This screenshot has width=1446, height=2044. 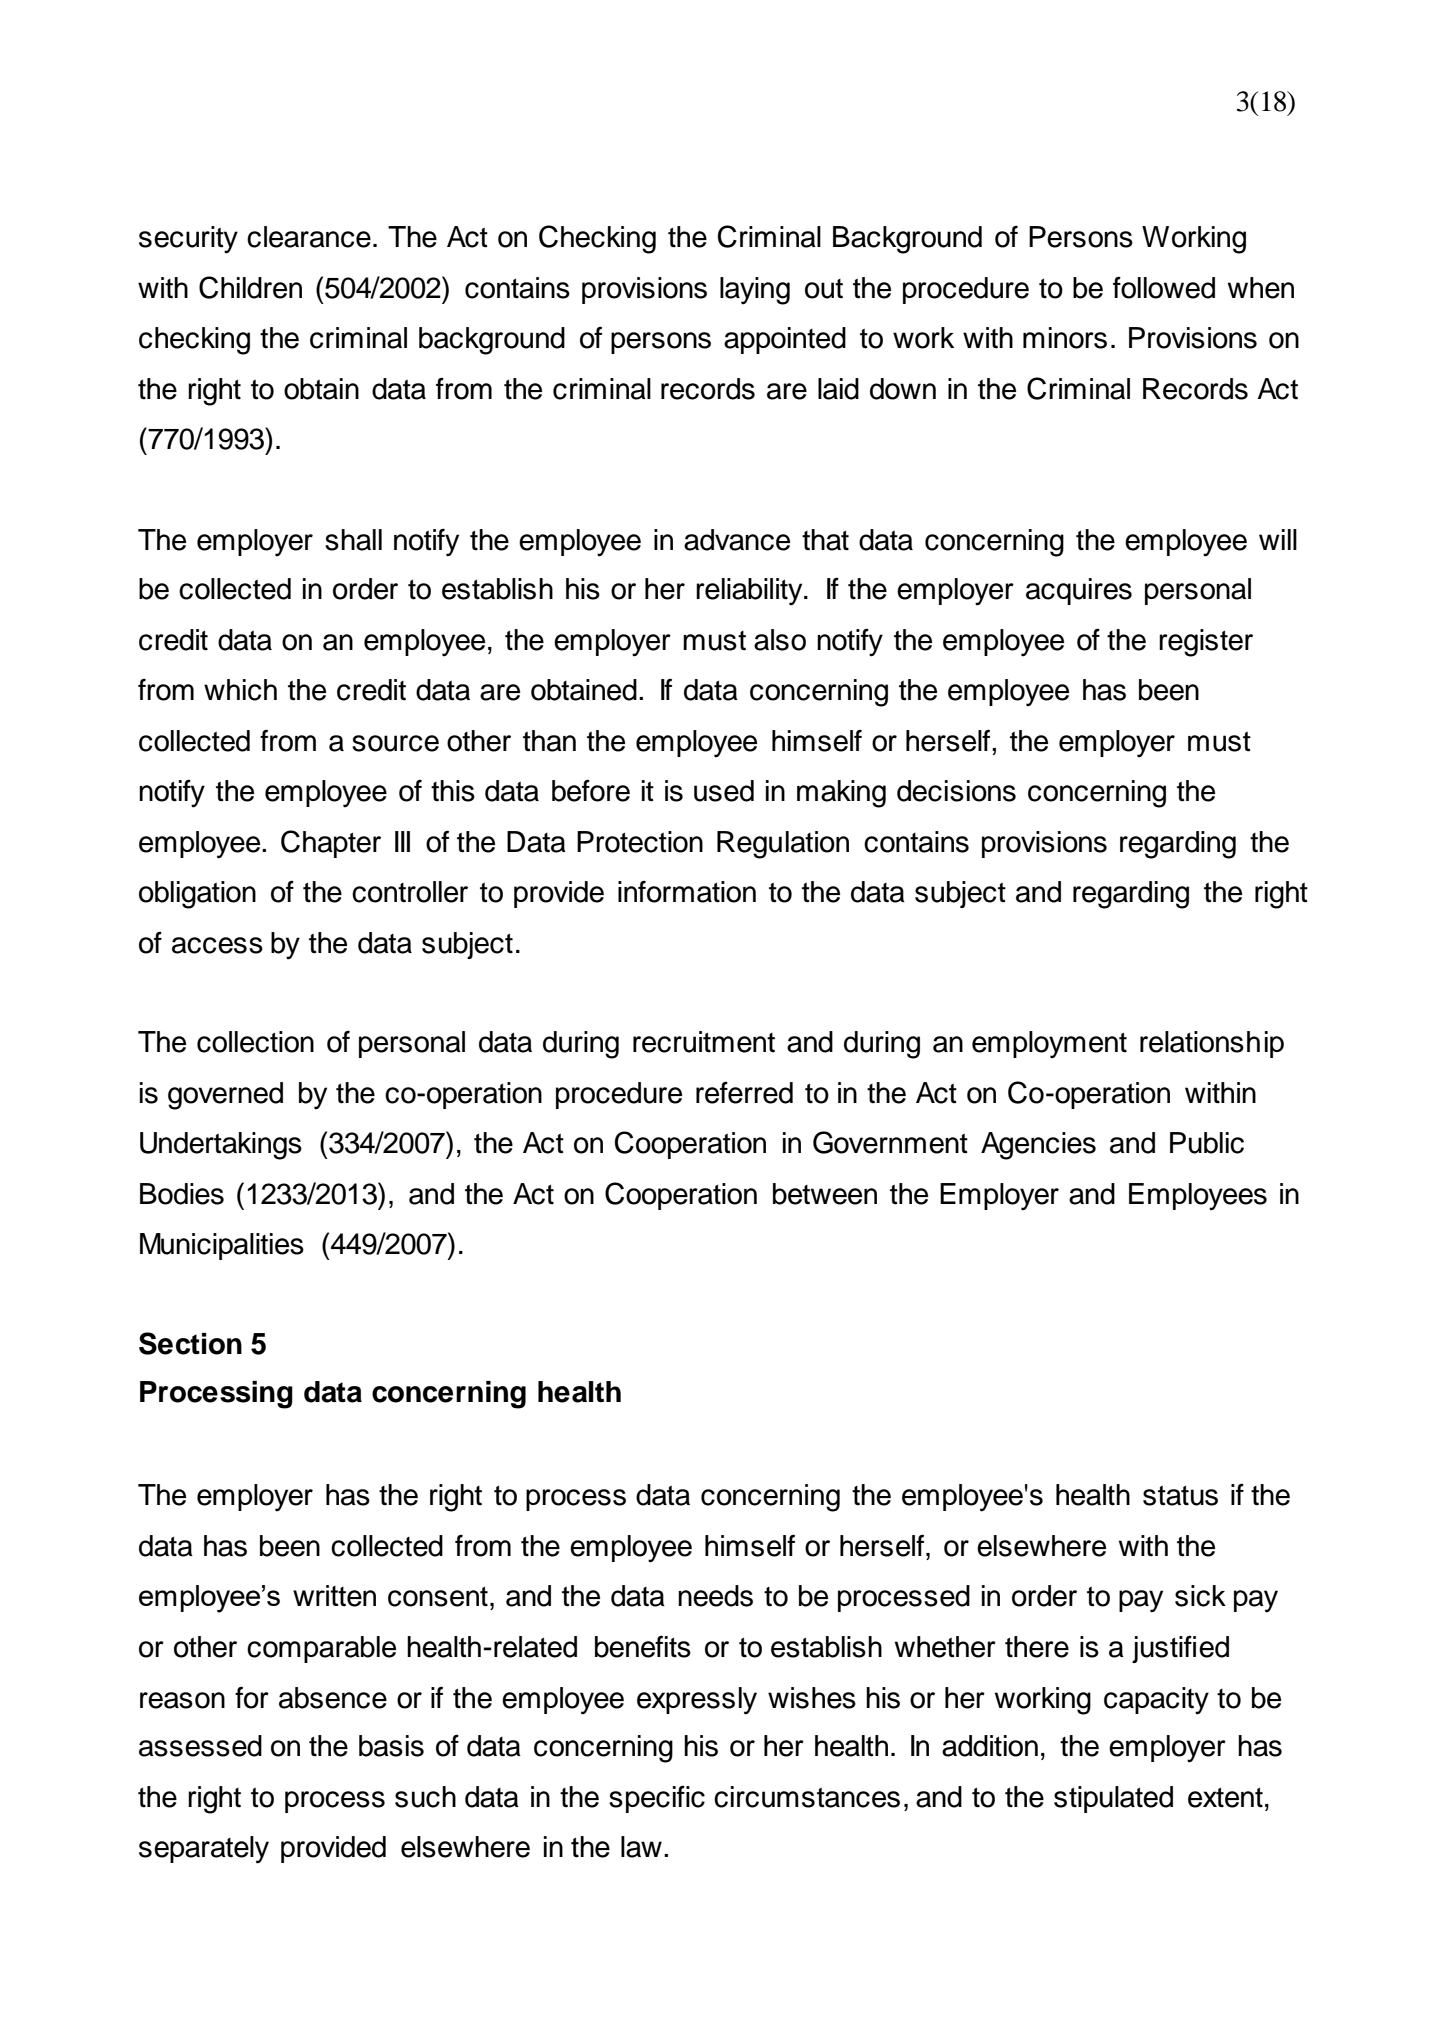 What do you see at coordinates (956, 791) in the screenshot?
I see `decisions` at bounding box center [956, 791].
